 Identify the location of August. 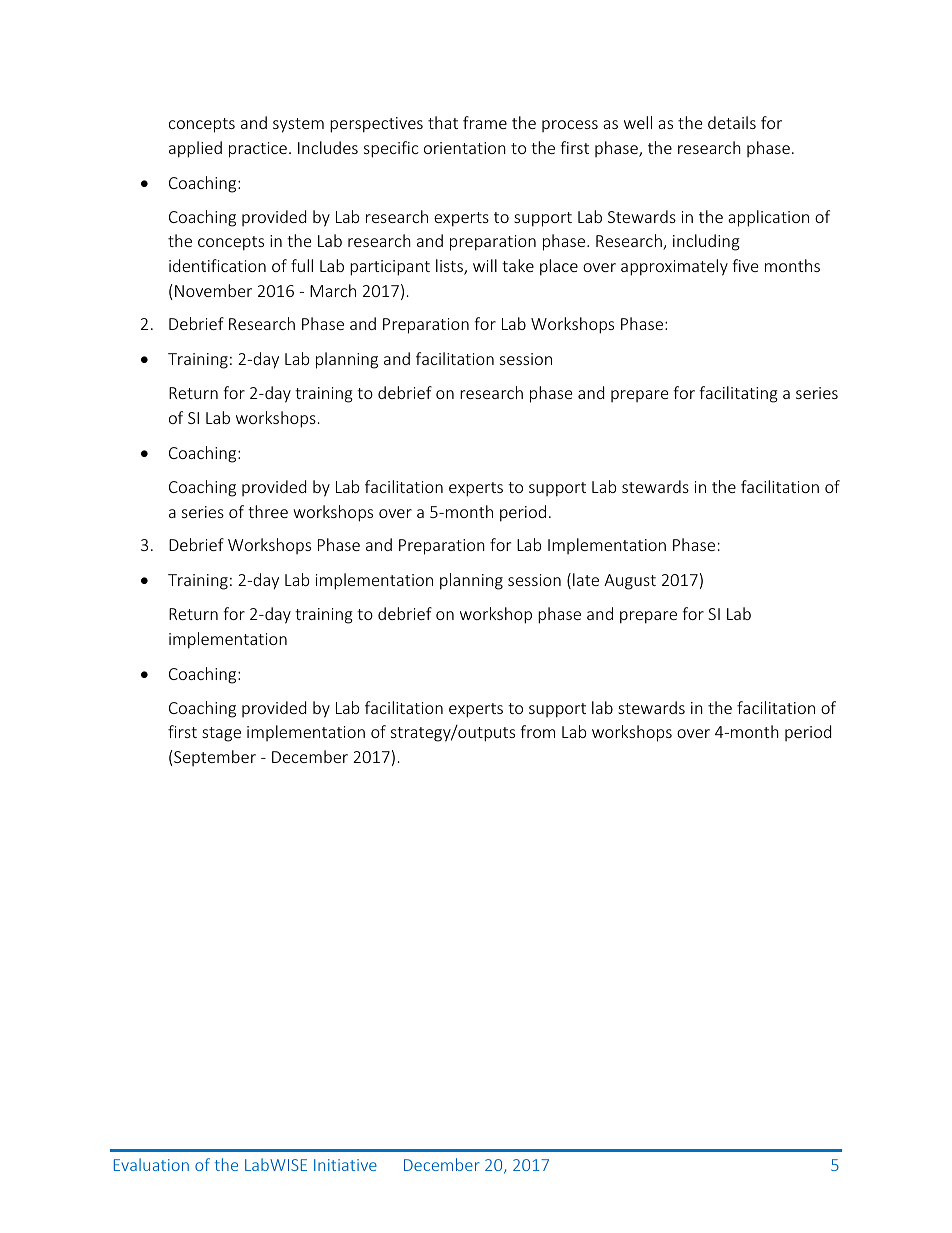
(630, 582).
